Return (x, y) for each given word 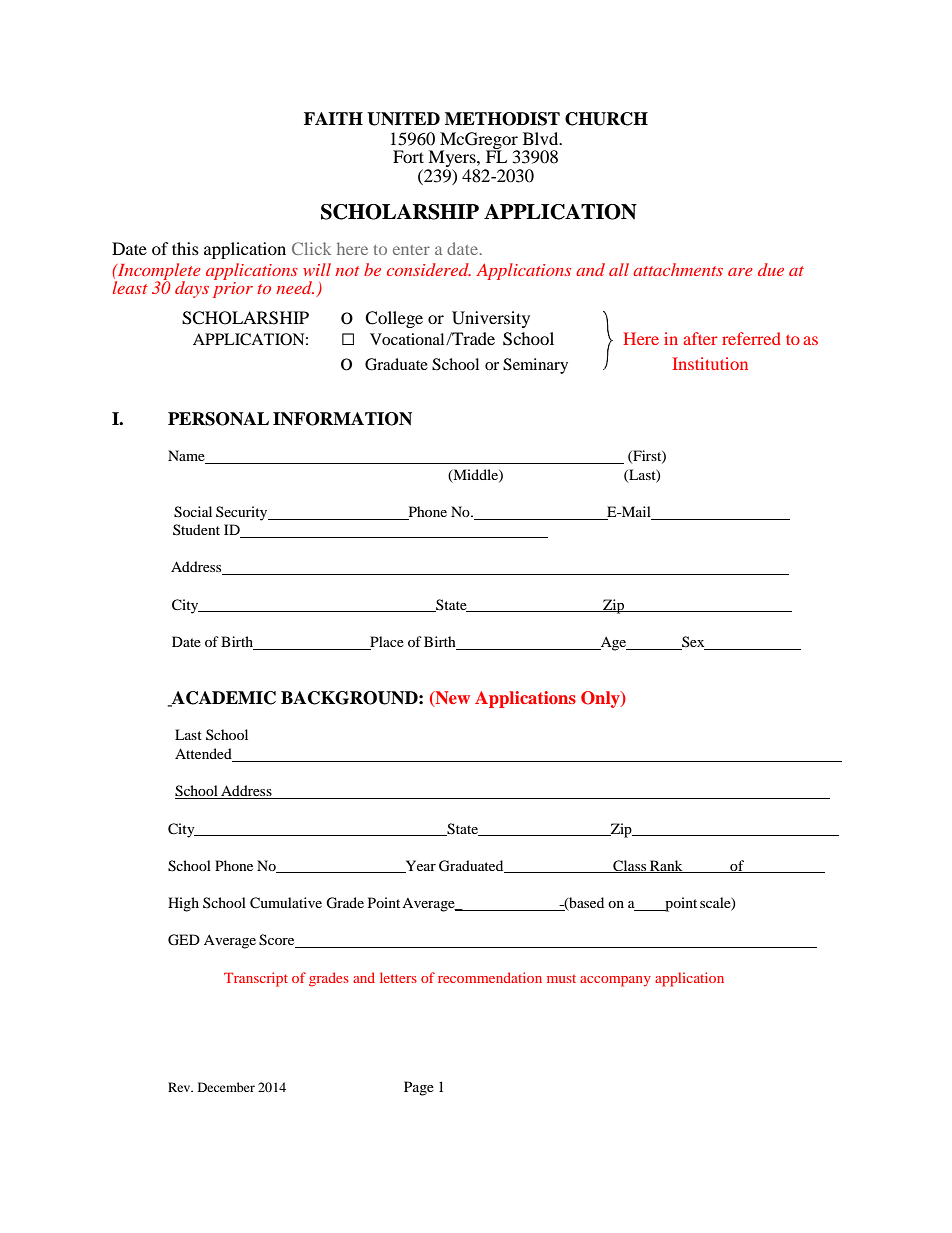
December (226, 1087)
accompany (615, 981)
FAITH (333, 118)
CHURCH (606, 119)
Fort (408, 156)
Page (419, 1088)
